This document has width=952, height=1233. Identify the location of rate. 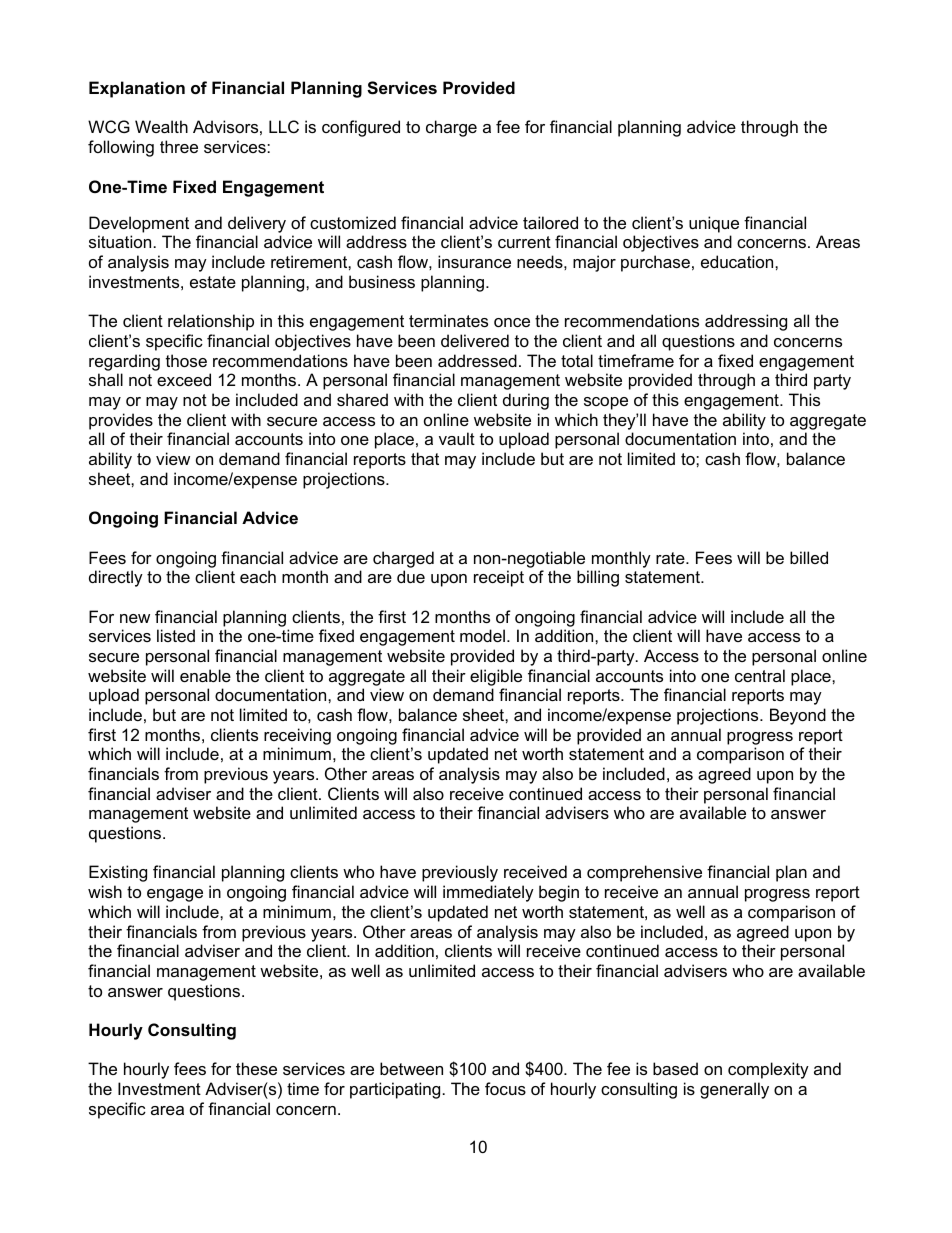
(671, 558).
